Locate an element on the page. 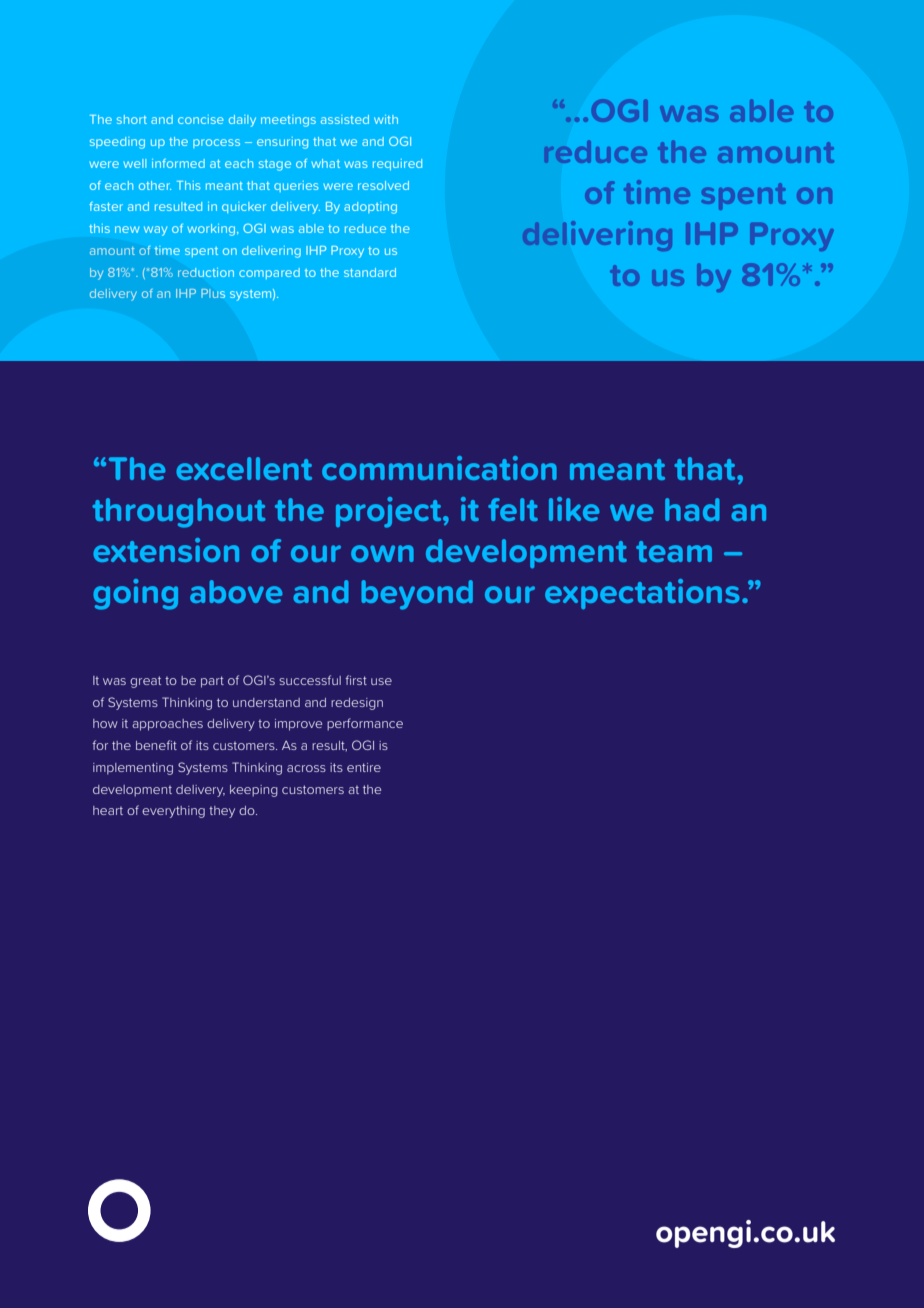  with is located at coordinates (386, 119).
